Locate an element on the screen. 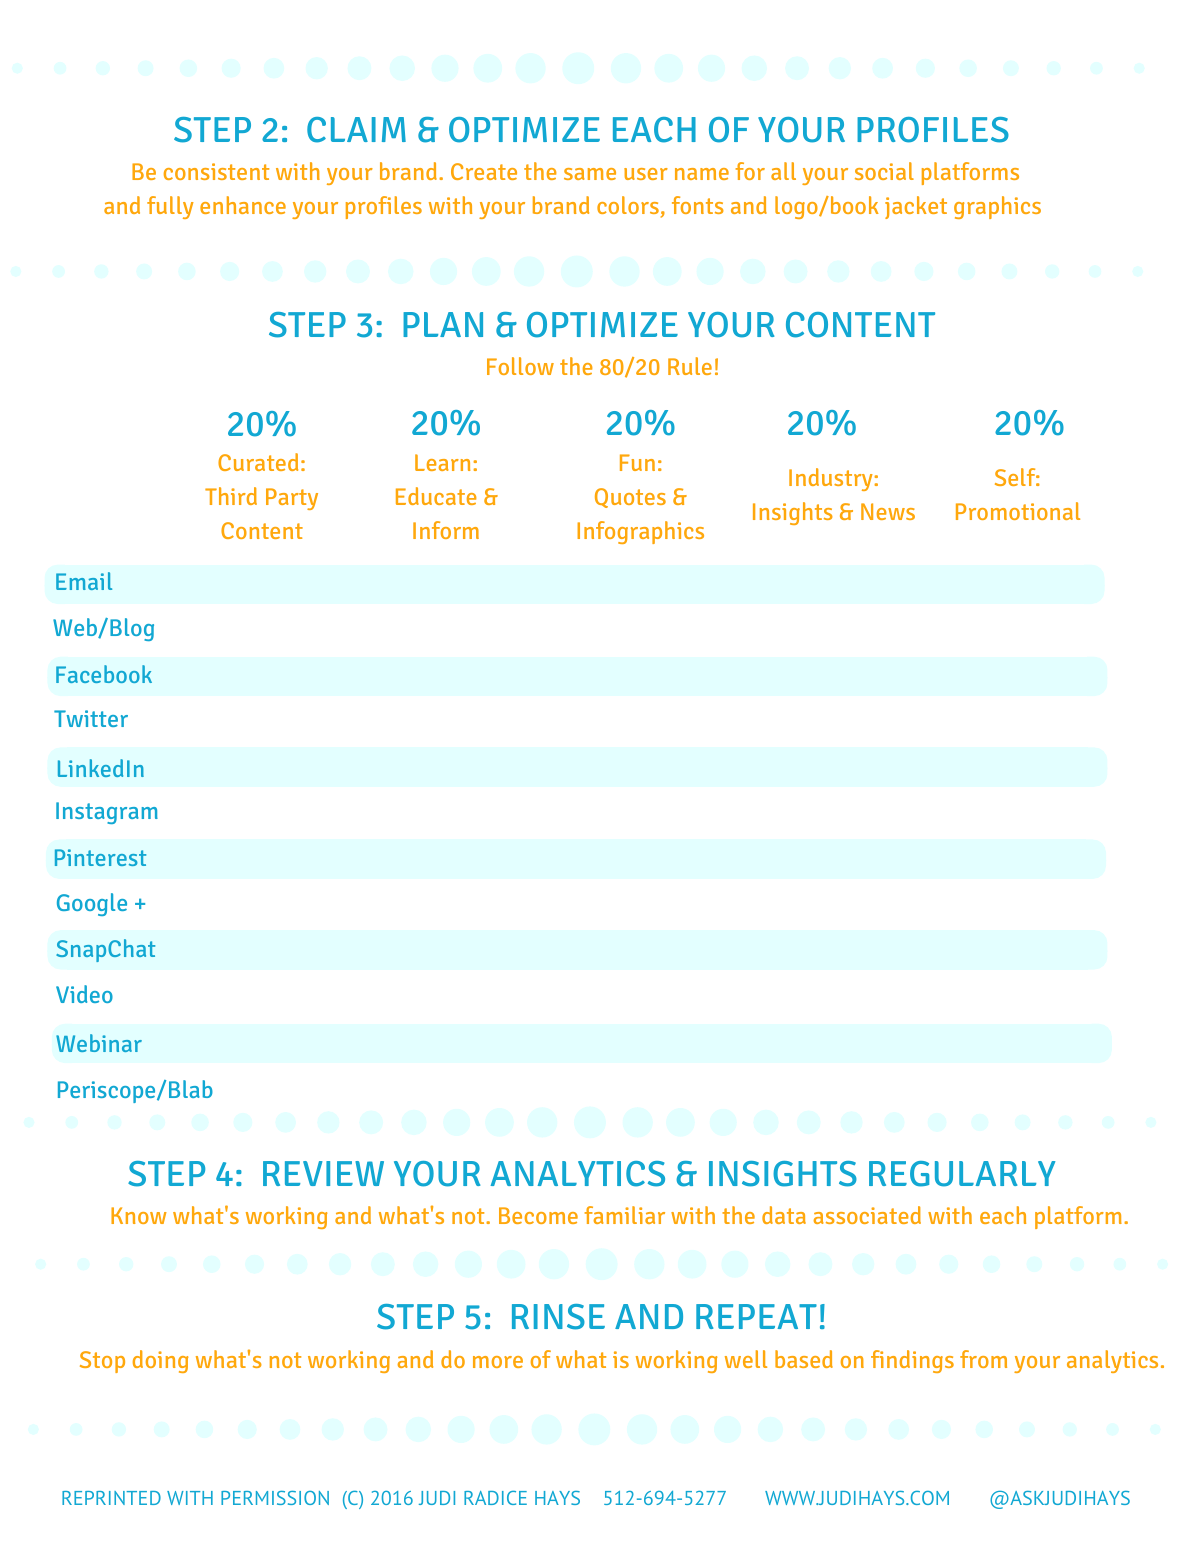 This screenshot has width=1193, height=1542. PERMISSION is located at coordinates (275, 1498).
